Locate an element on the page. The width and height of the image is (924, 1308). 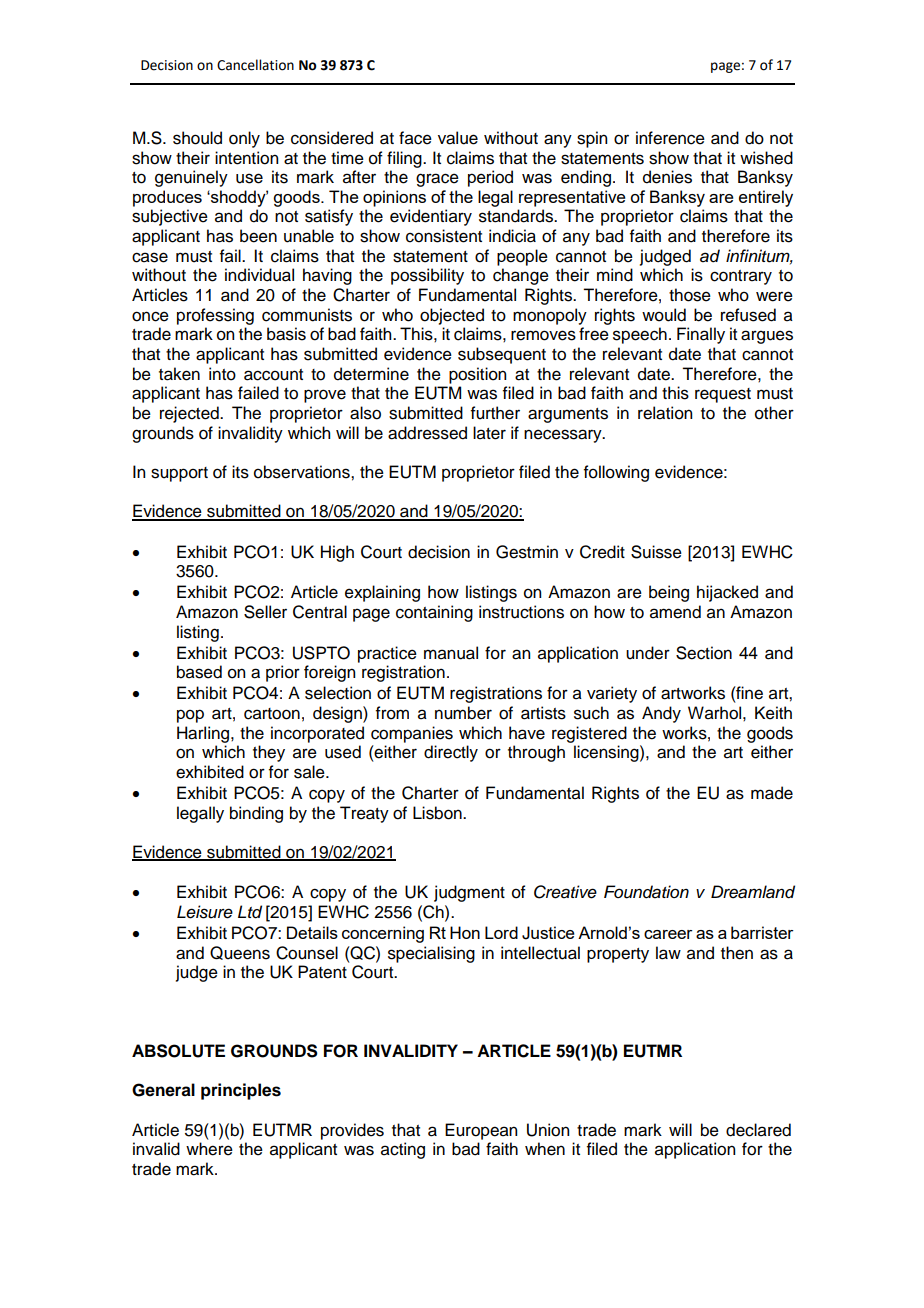
amend is located at coordinates (675, 612).
